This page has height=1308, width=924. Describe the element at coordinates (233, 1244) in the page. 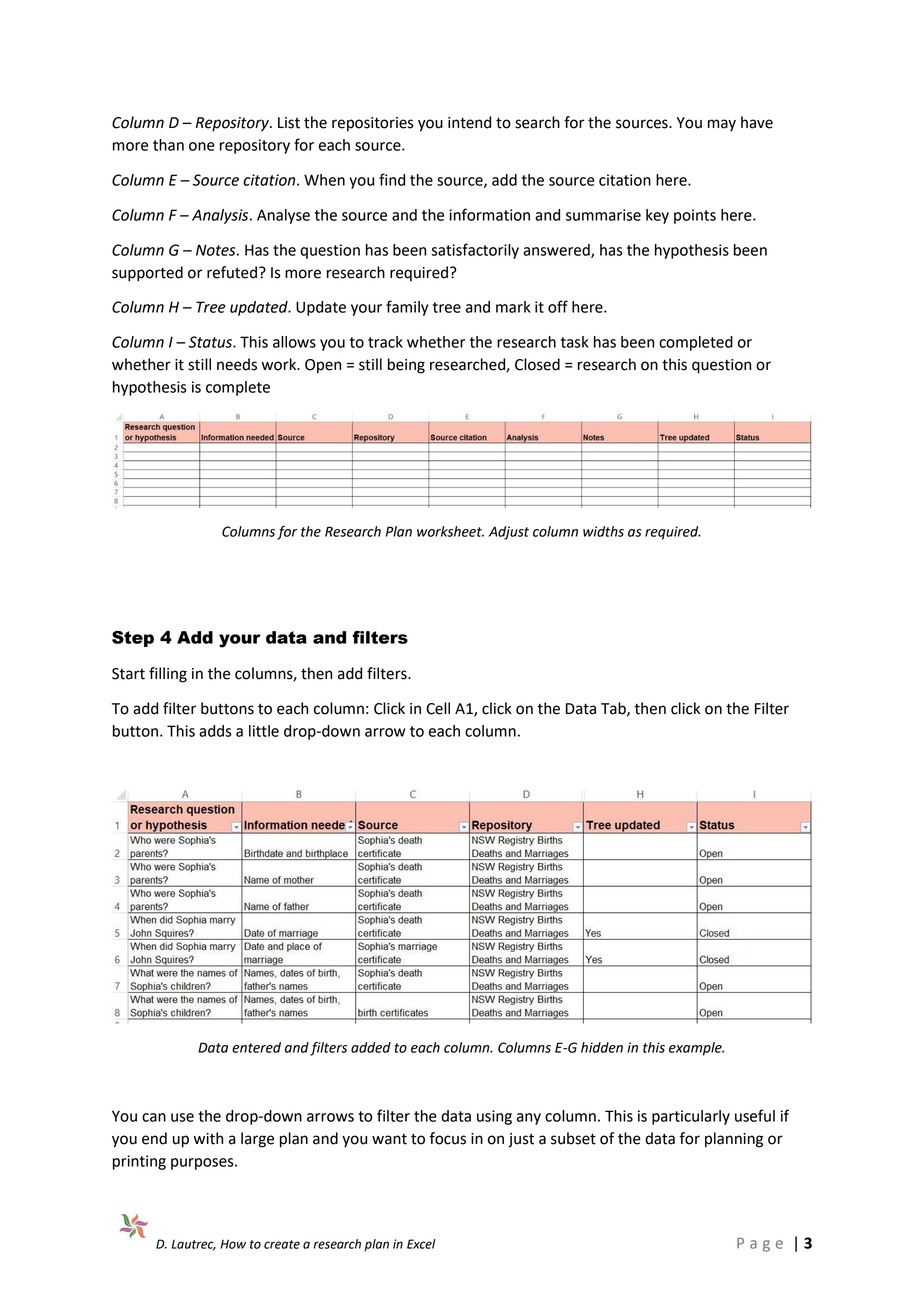

I see `How` at that location.
